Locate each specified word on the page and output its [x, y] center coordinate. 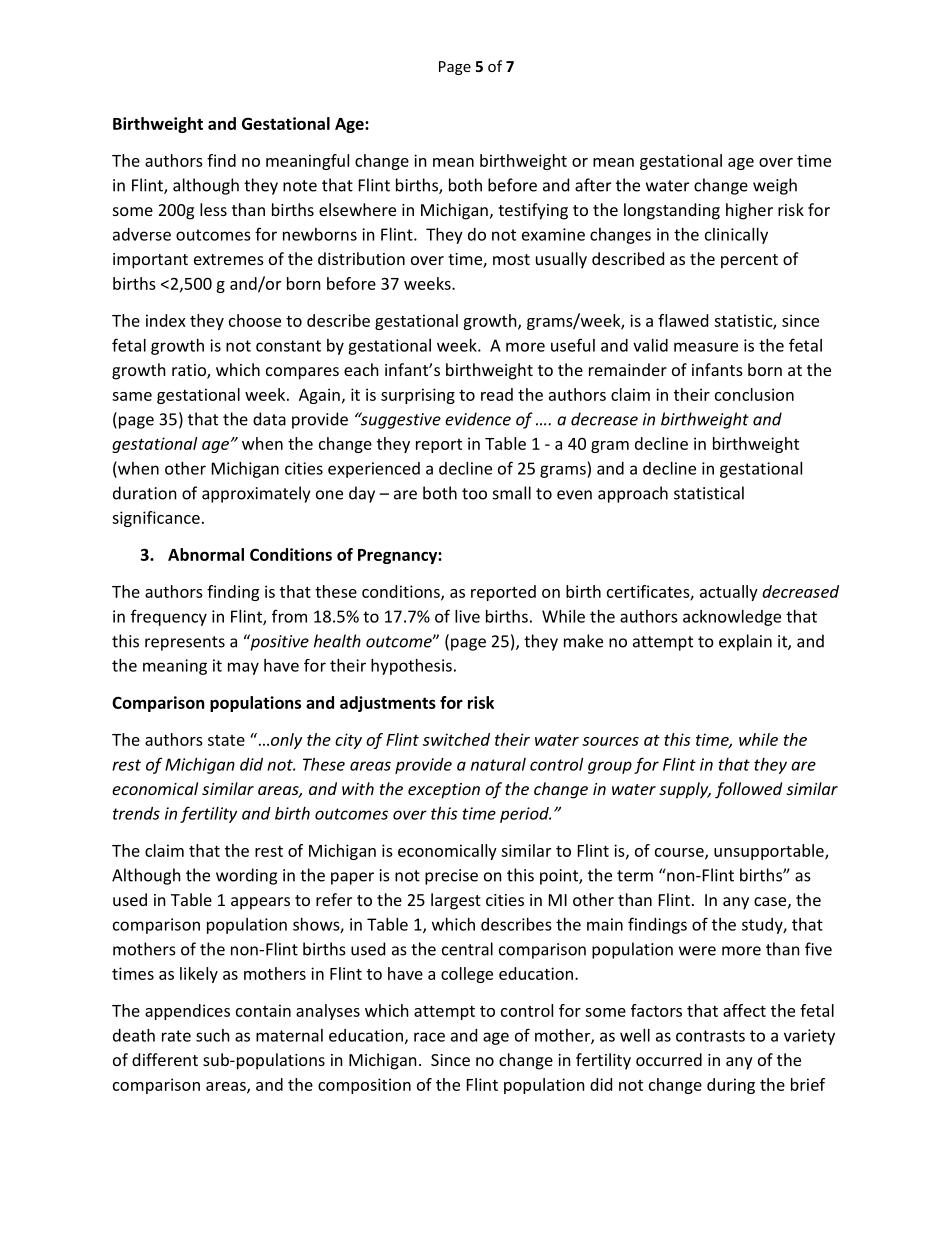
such [213, 1035]
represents [185, 643]
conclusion [754, 394]
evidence [478, 419]
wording [246, 876]
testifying [533, 211]
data [269, 419]
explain [745, 642]
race [429, 1037]
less [213, 209]
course [680, 853]
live [467, 616]
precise [451, 877]
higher [749, 211]
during [731, 1086]
